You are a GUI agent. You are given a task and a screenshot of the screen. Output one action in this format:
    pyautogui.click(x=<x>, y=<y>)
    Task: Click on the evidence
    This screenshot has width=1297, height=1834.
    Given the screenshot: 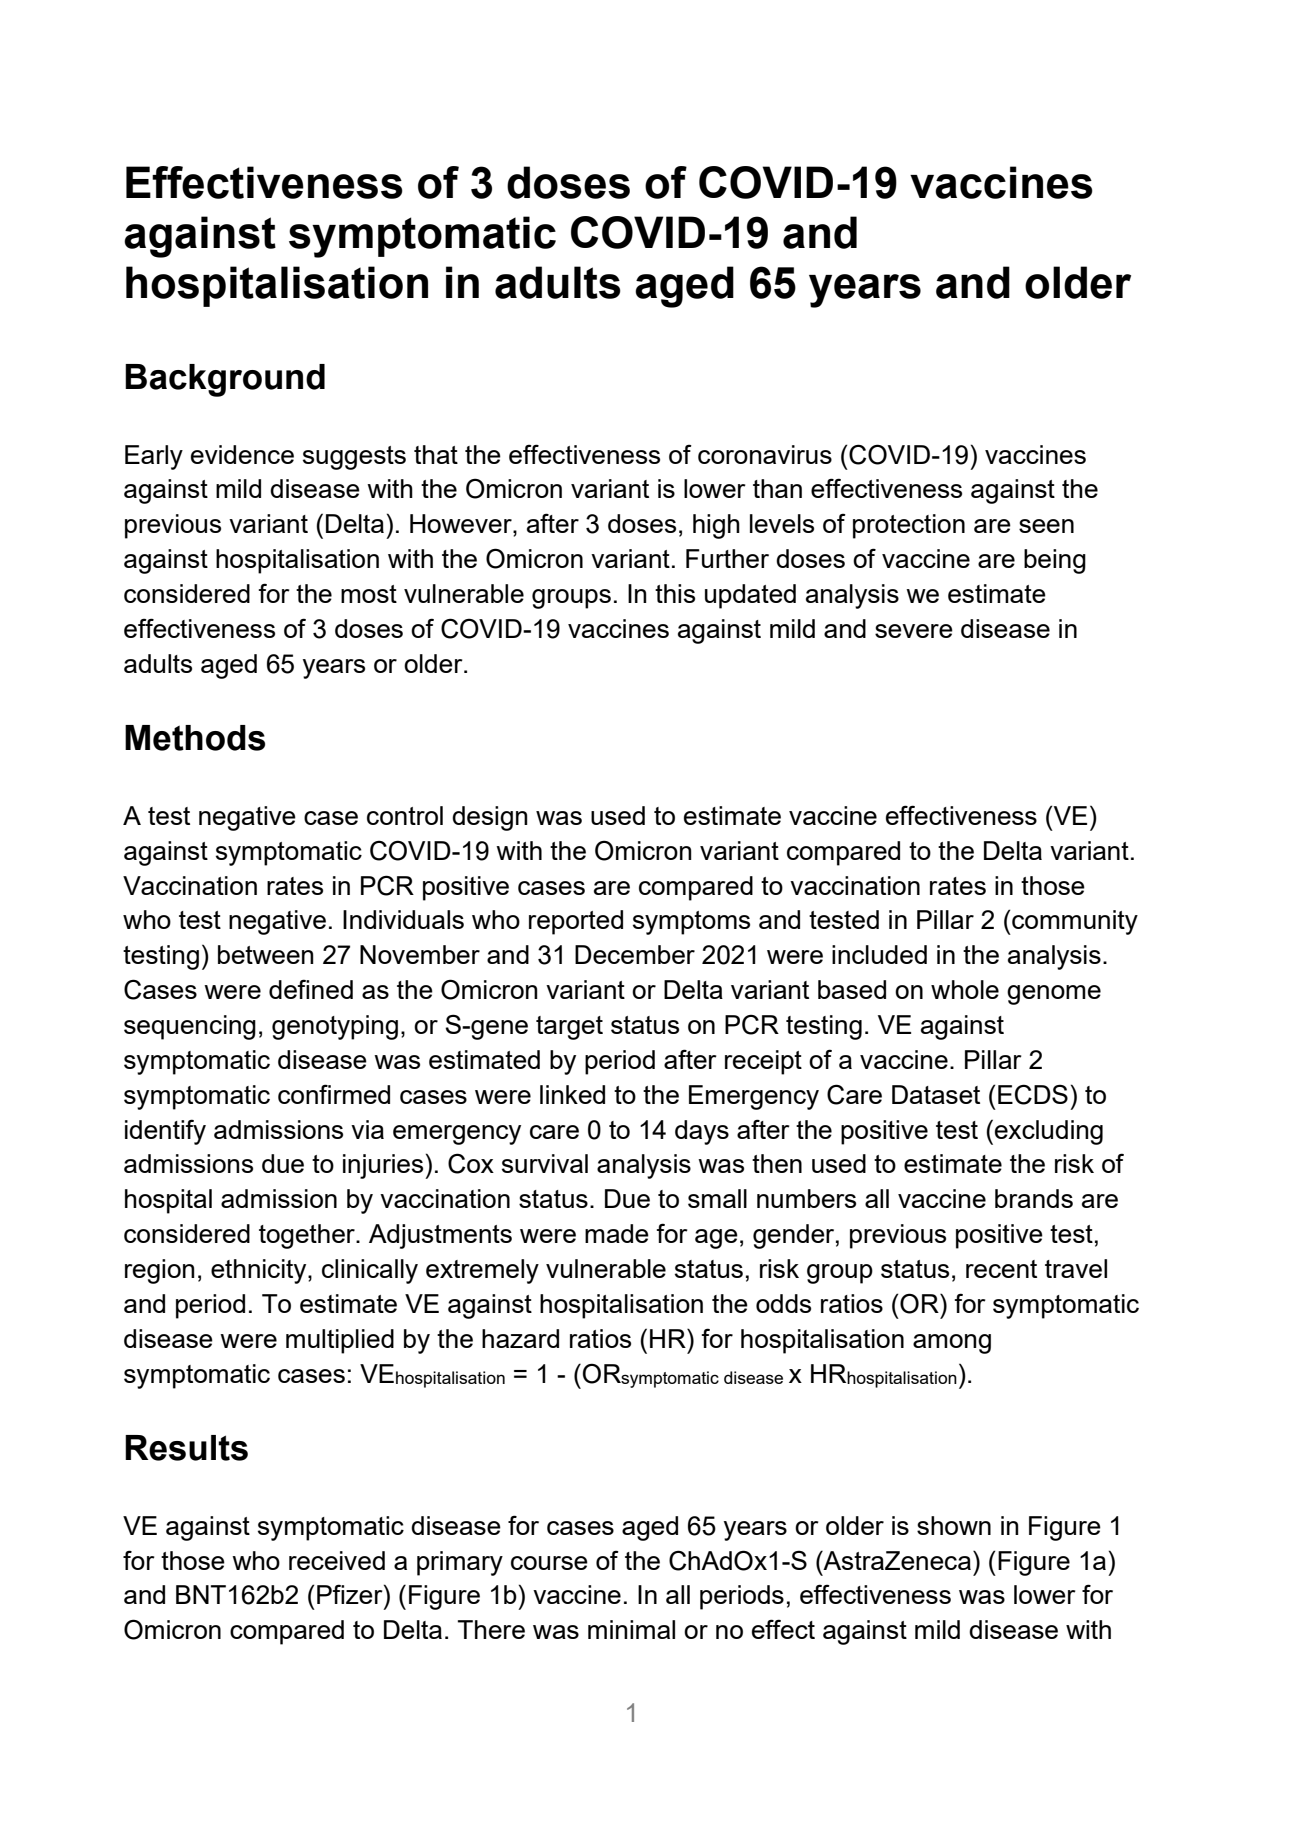 What is the action you would take?
    pyautogui.click(x=242, y=454)
